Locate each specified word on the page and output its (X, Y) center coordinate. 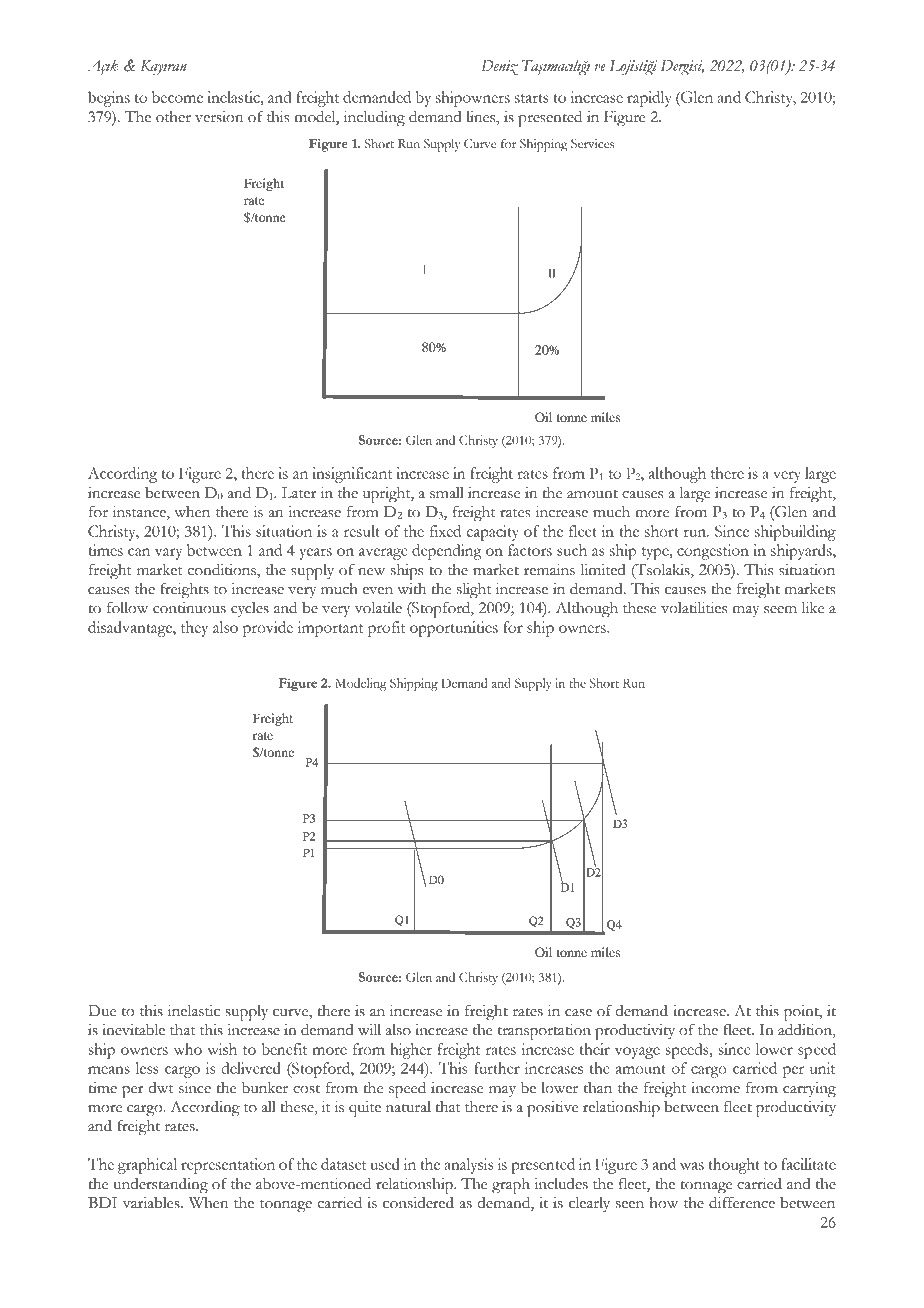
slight (474, 590)
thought (734, 1166)
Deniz (499, 68)
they (194, 629)
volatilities (694, 607)
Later (299, 493)
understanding (160, 1186)
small (447, 493)
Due (102, 1011)
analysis (468, 1166)
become (177, 97)
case (578, 1013)
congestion (713, 552)
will (369, 1029)
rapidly (649, 99)
